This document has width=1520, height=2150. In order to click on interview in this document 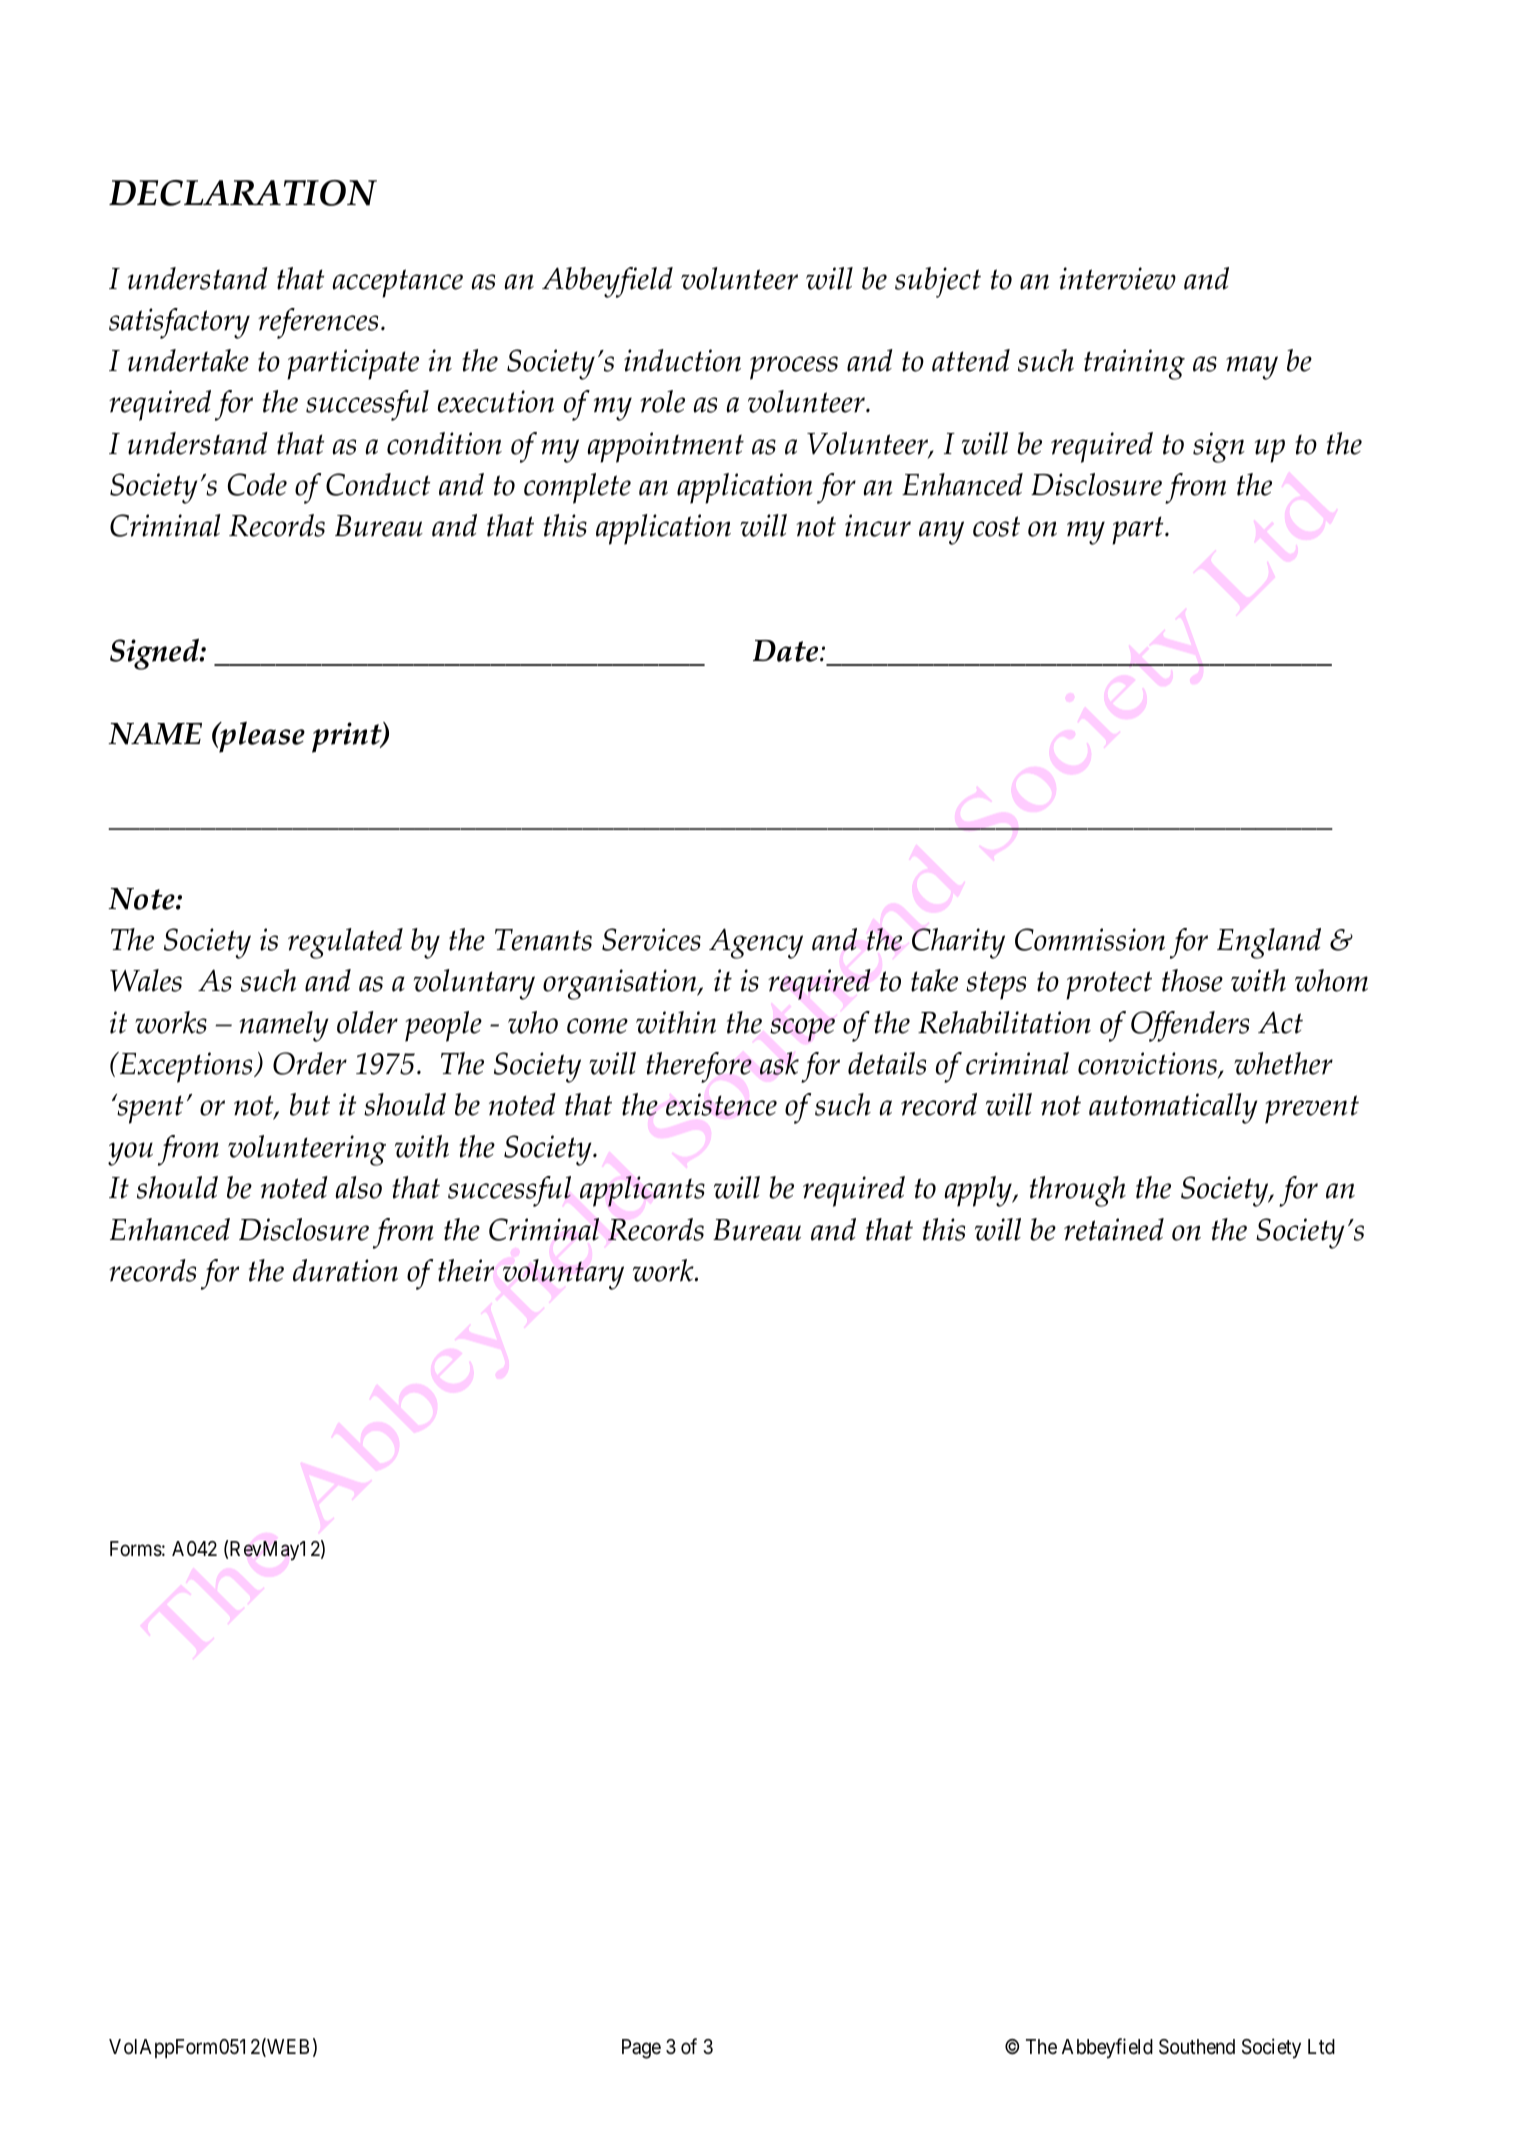, I will do `click(1117, 278)`.
